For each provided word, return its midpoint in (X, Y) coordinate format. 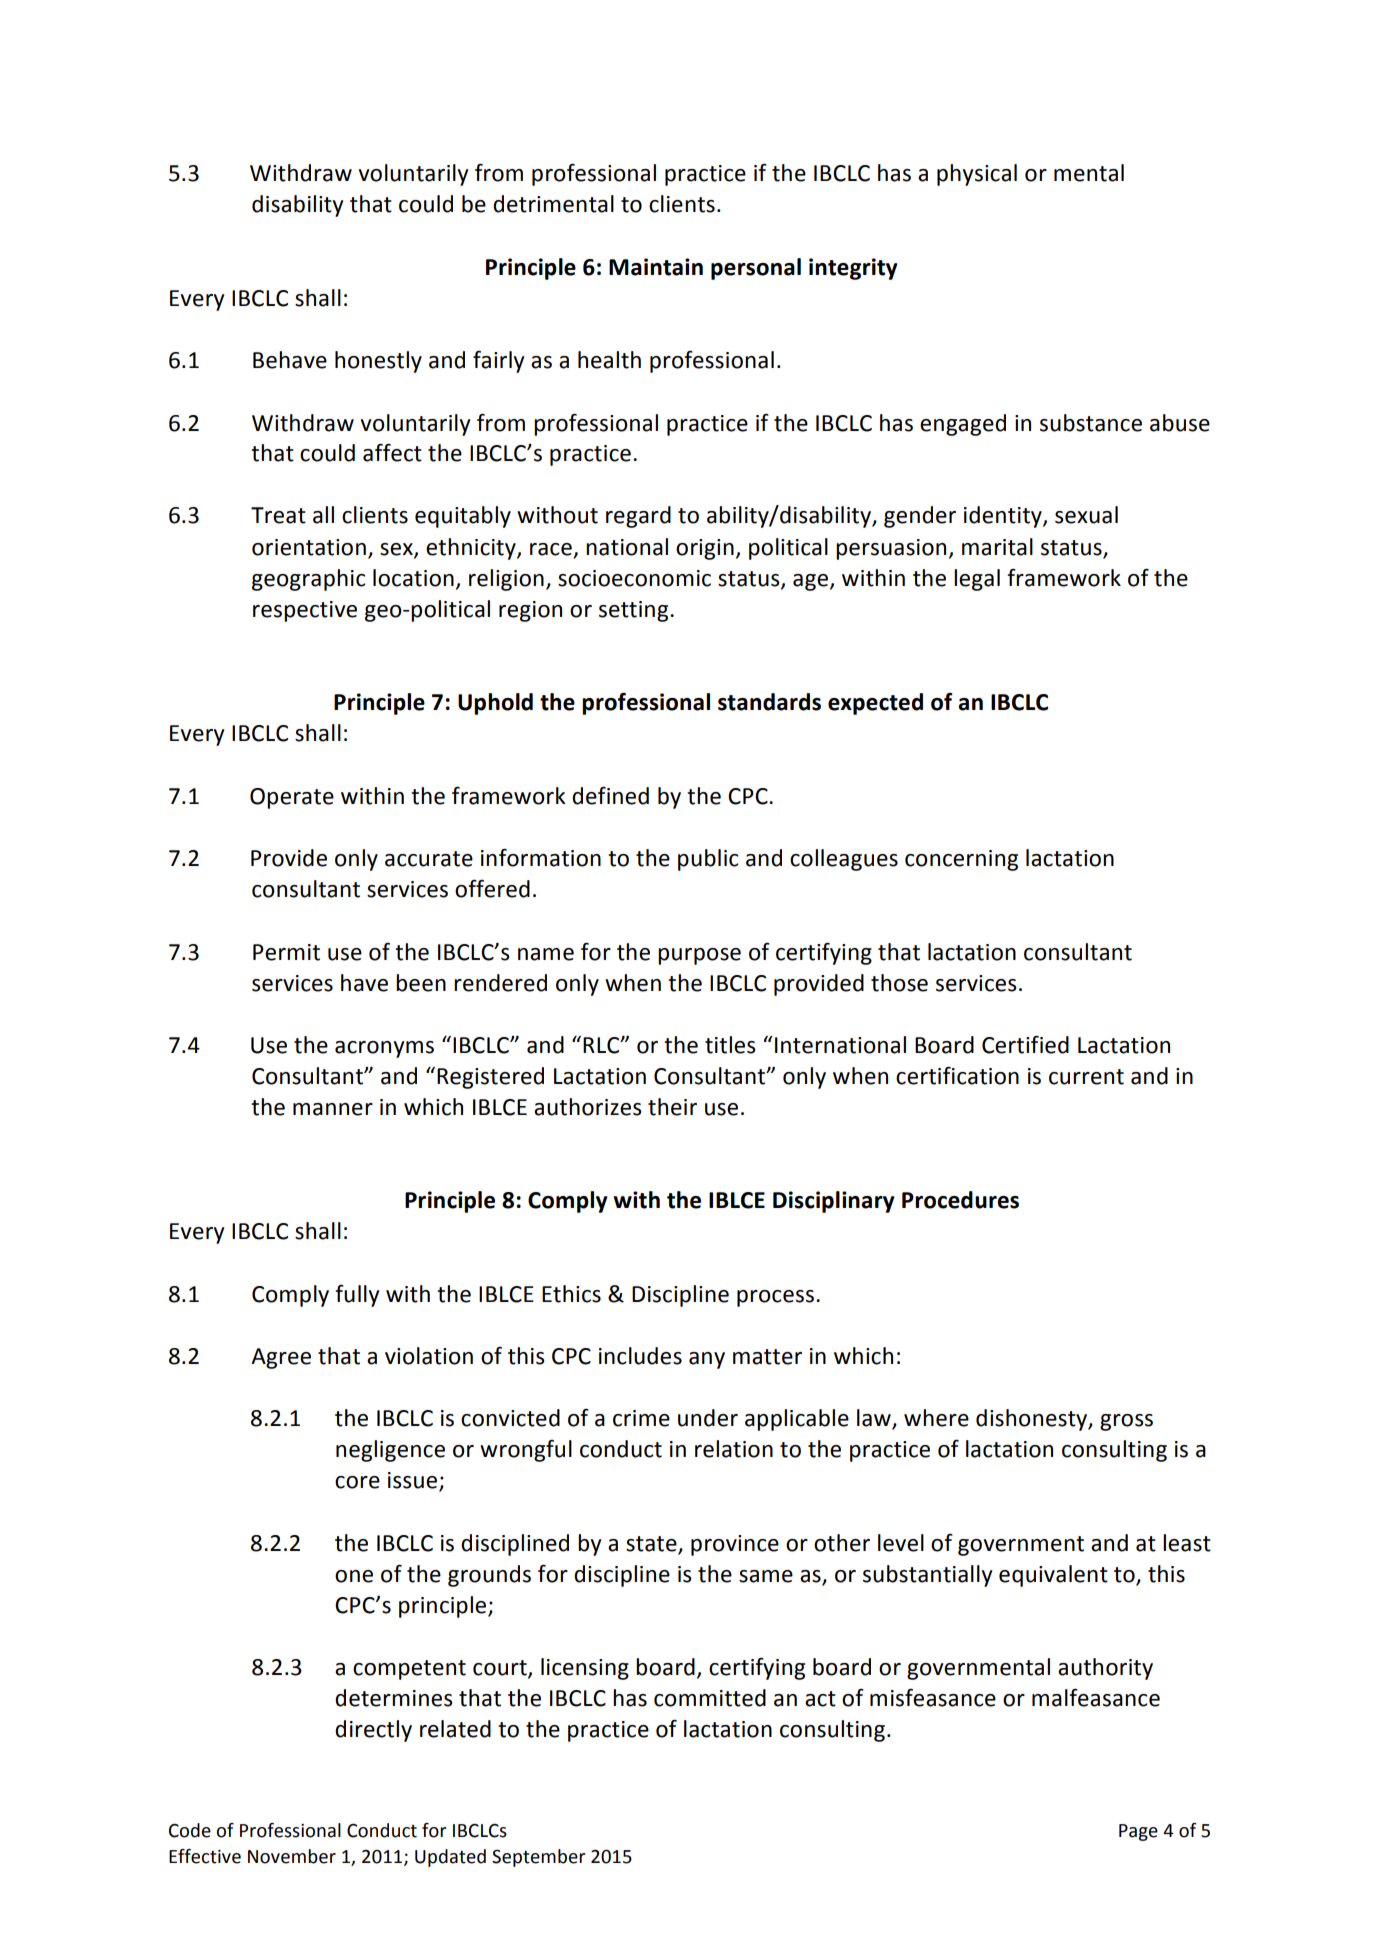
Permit (286, 952)
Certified (1025, 1044)
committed (710, 1698)
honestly (378, 362)
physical (977, 175)
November (292, 1856)
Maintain (656, 267)
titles (730, 1045)
